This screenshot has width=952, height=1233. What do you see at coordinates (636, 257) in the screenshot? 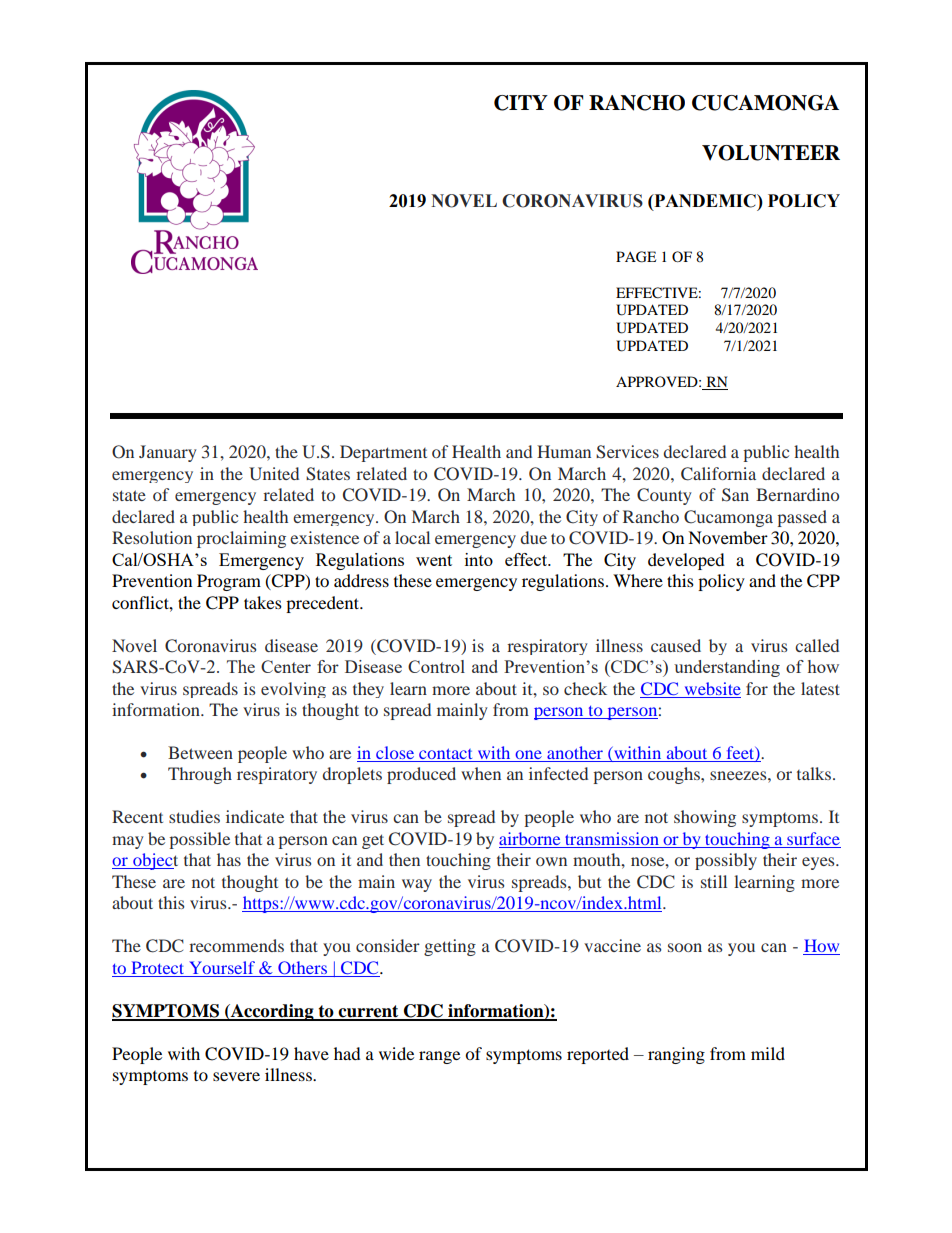
I see `PAGE` at bounding box center [636, 257].
